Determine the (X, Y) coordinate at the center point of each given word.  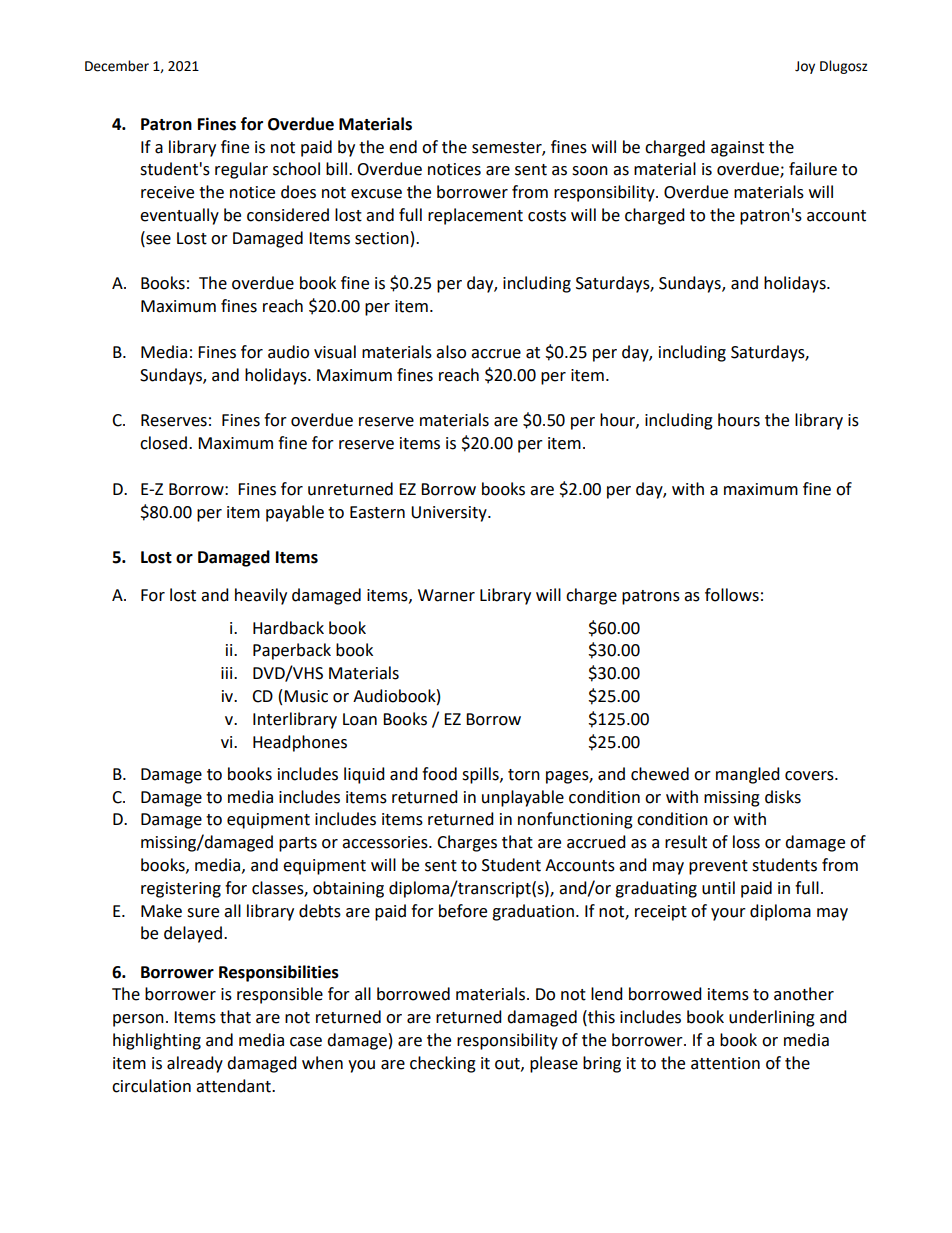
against (737, 149)
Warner (446, 595)
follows (732, 595)
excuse (376, 194)
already (195, 1064)
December (117, 66)
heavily (261, 596)
